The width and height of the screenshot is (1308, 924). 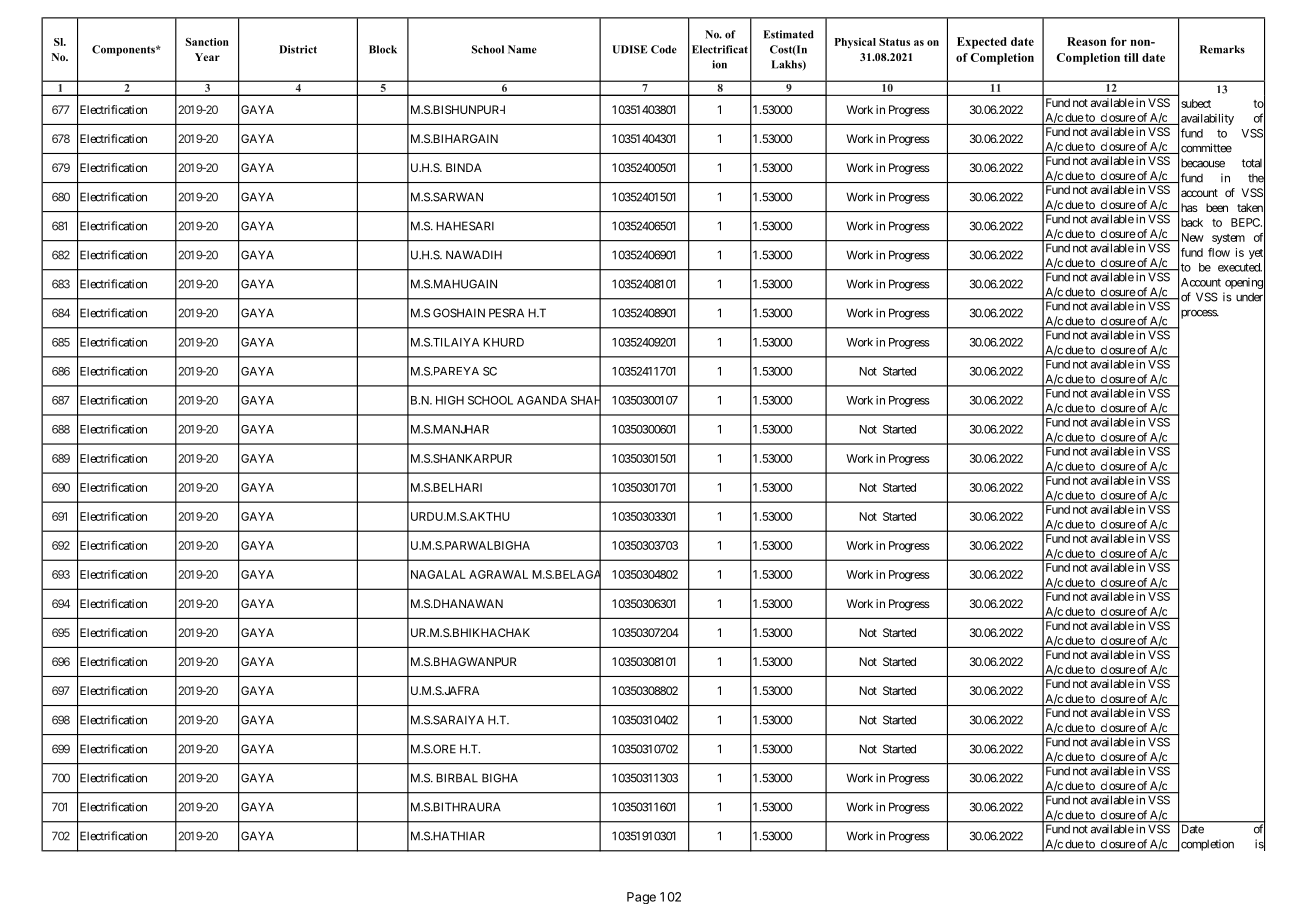 What do you see at coordinates (855, 43) in the screenshot?
I see `Physical` at bounding box center [855, 43].
